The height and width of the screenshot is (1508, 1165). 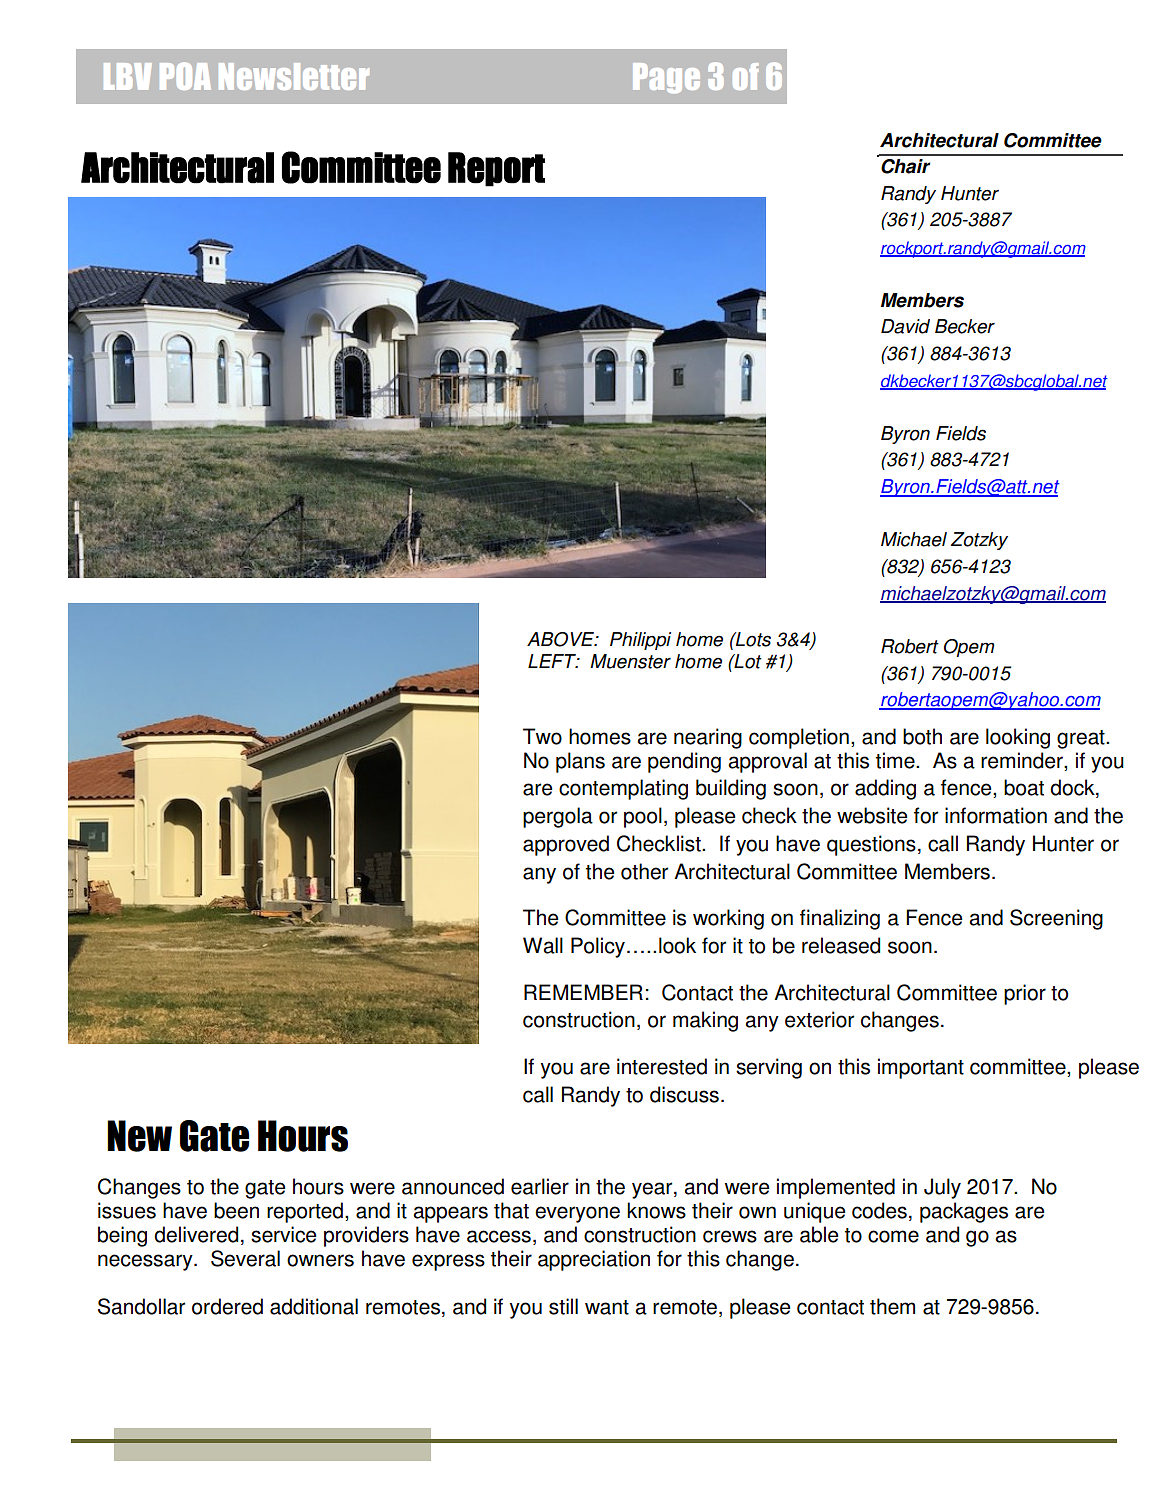 What do you see at coordinates (594, 1260) in the screenshot?
I see `appreciation` at bounding box center [594, 1260].
